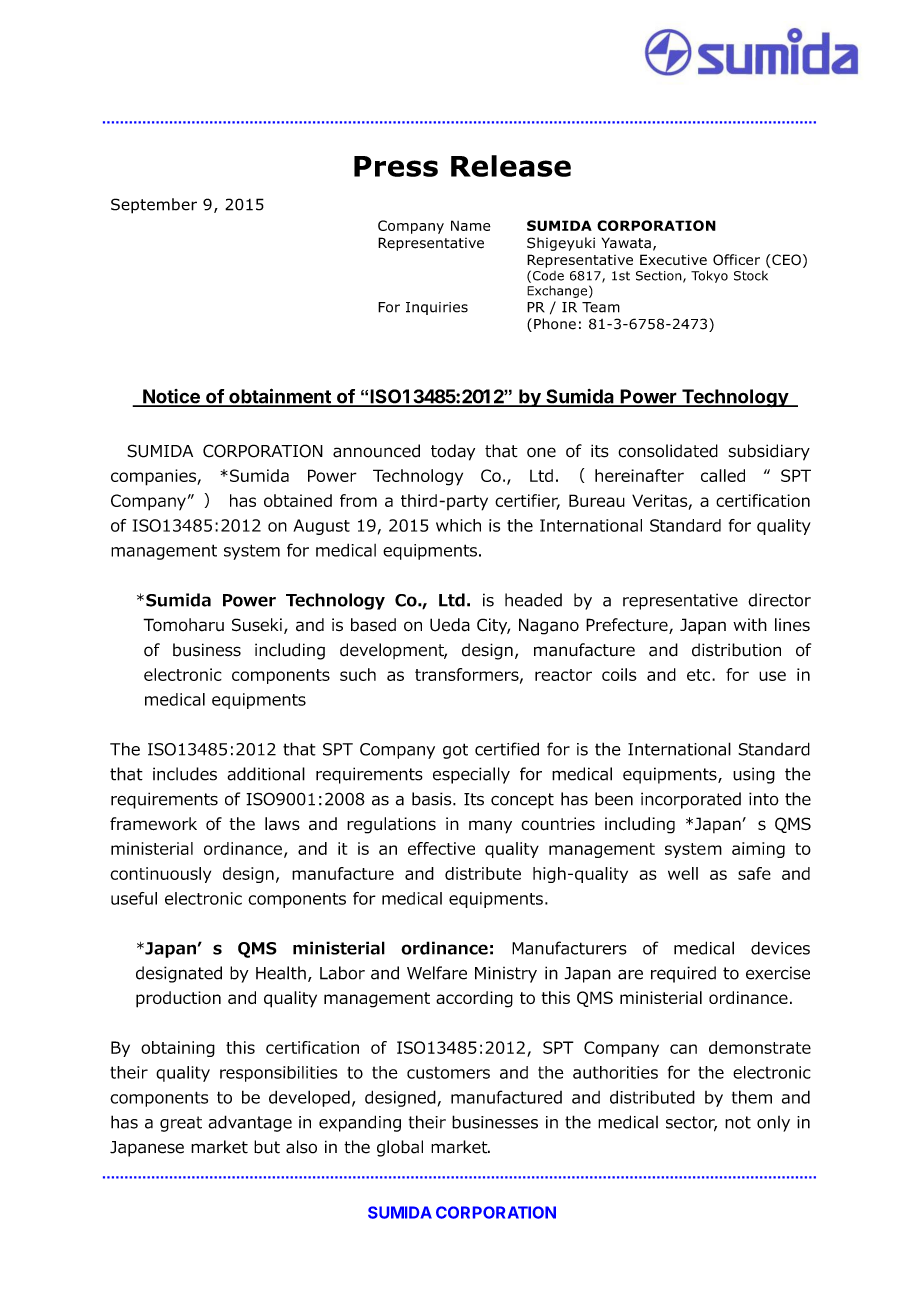 This page has width=924, height=1308. I want to click on great, so click(181, 1124).
